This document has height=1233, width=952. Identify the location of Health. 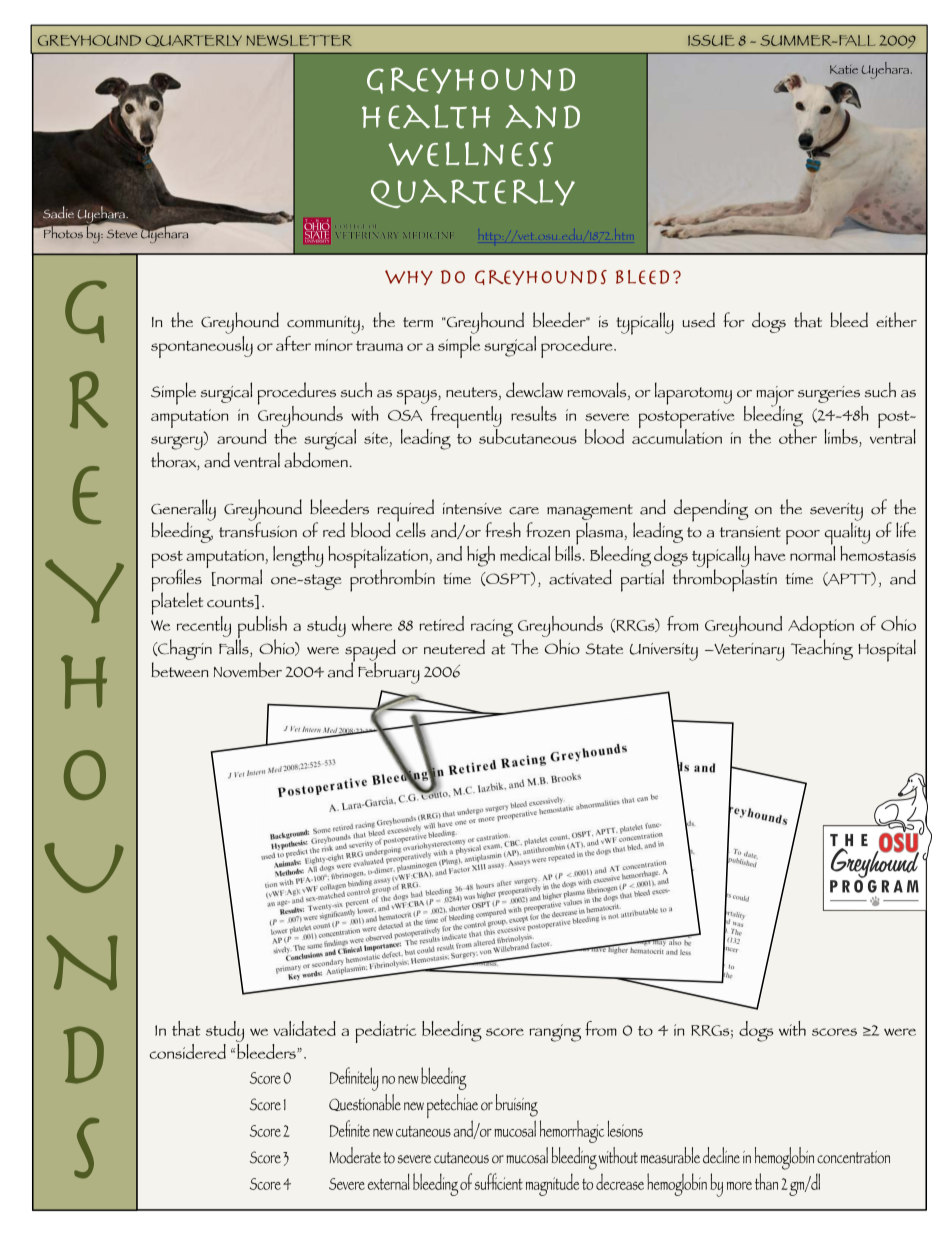
(426, 117).
